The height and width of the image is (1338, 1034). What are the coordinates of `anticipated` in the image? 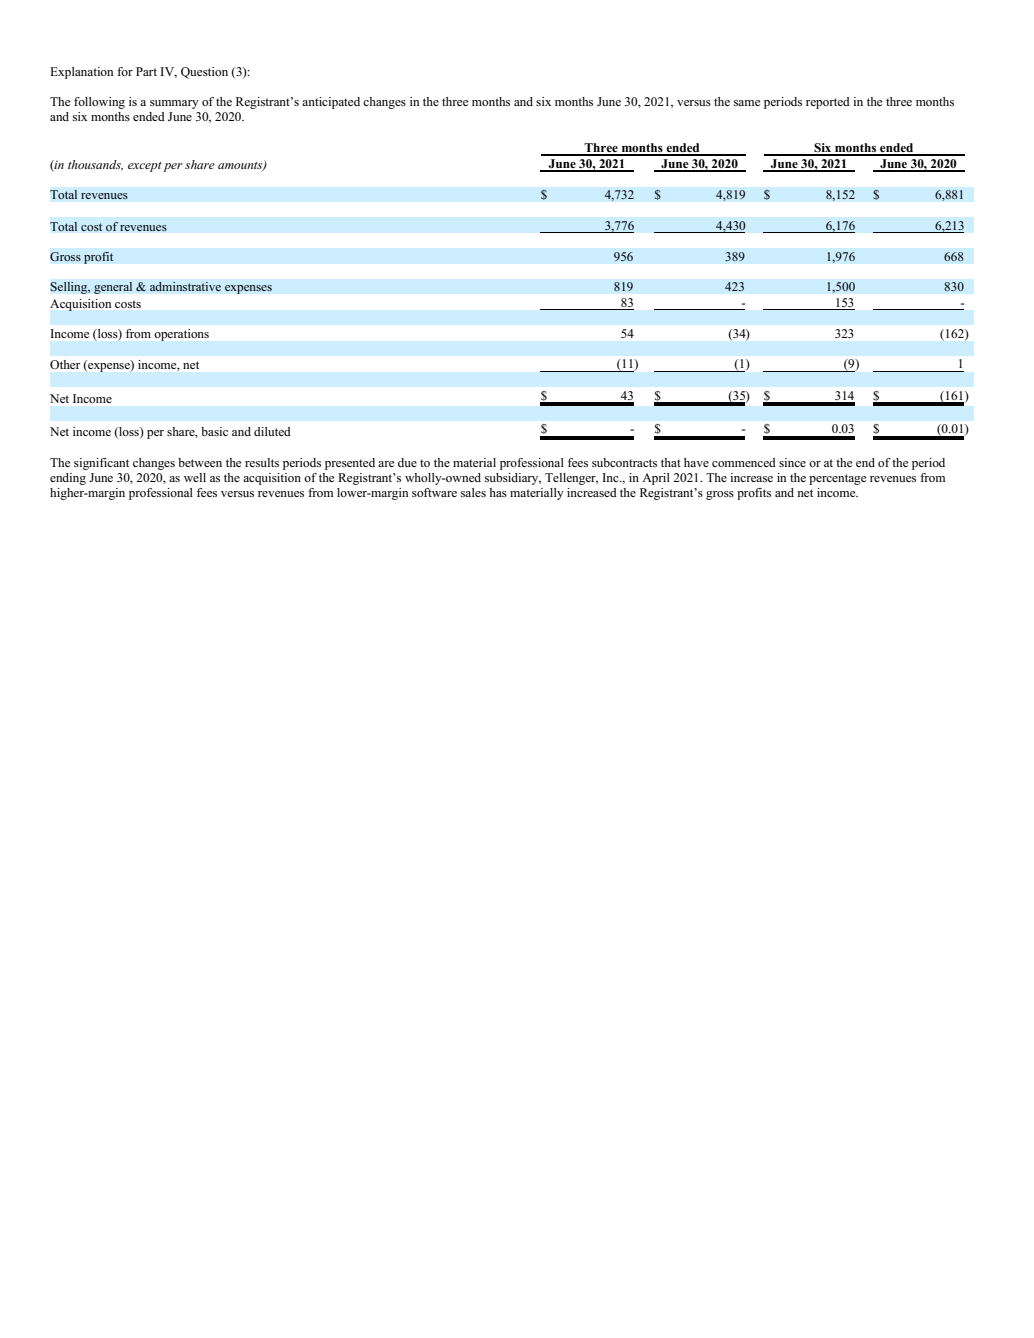 It's located at (331, 103).
